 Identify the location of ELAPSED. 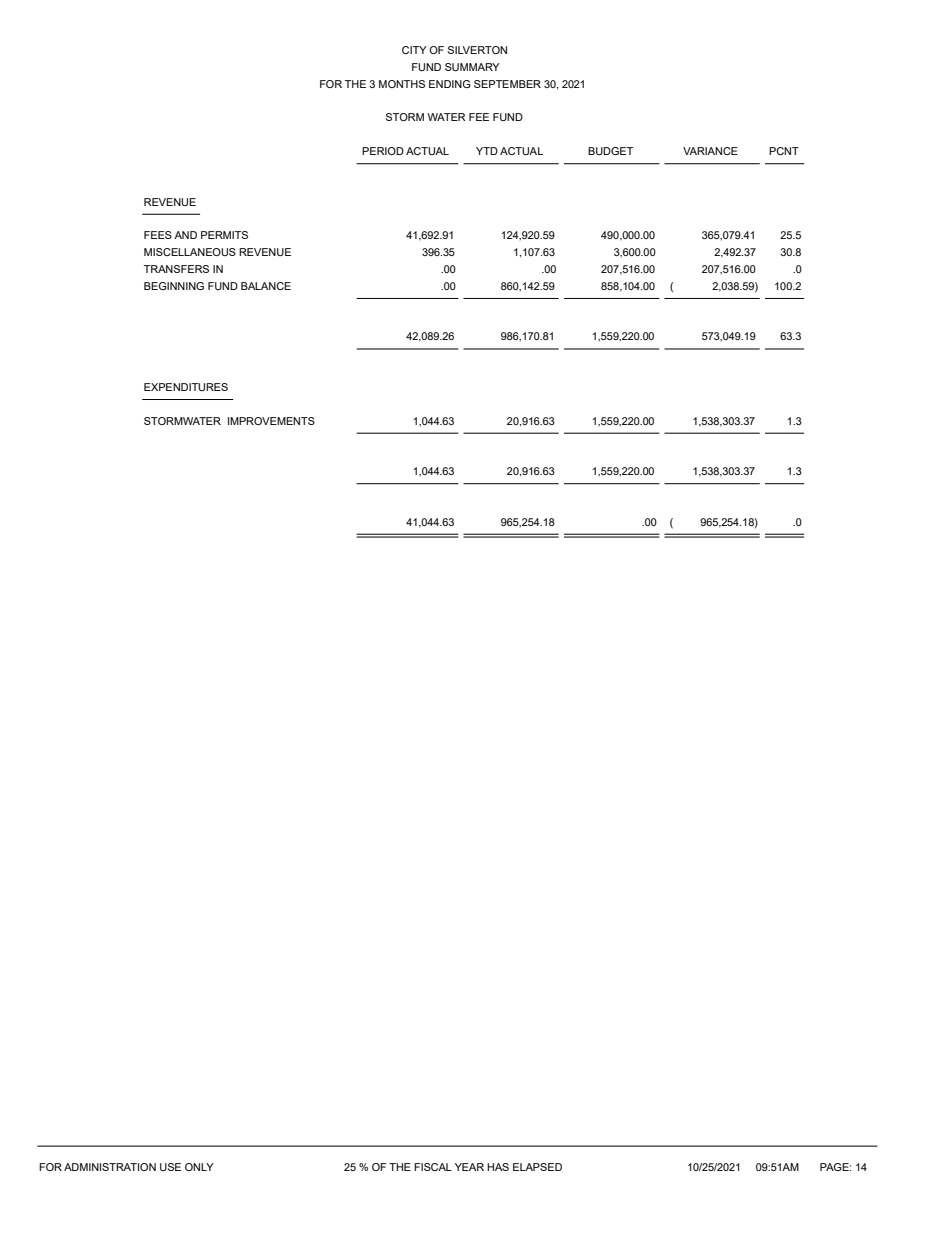
(537, 1167).
